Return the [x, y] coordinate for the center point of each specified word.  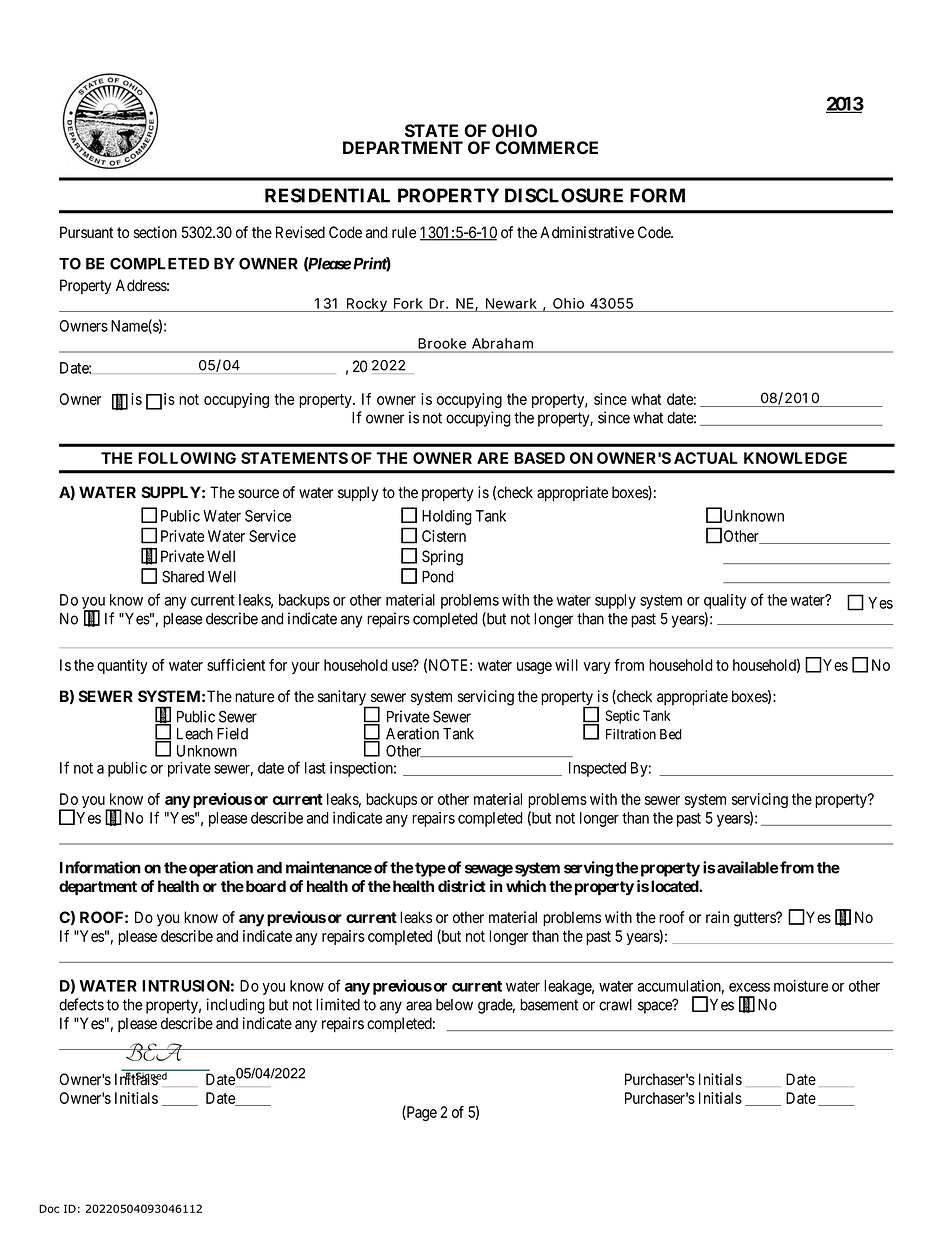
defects [81, 1004]
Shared [183, 576]
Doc [49, 1208]
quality [725, 601]
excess [749, 987]
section [155, 232]
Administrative [587, 232]
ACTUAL [706, 458]
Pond [438, 577]
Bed [671, 734]
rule [404, 232]
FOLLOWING [187, 458]
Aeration [412, 733]
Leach [195, 734]
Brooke [442, 343]
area [419, 1006]
